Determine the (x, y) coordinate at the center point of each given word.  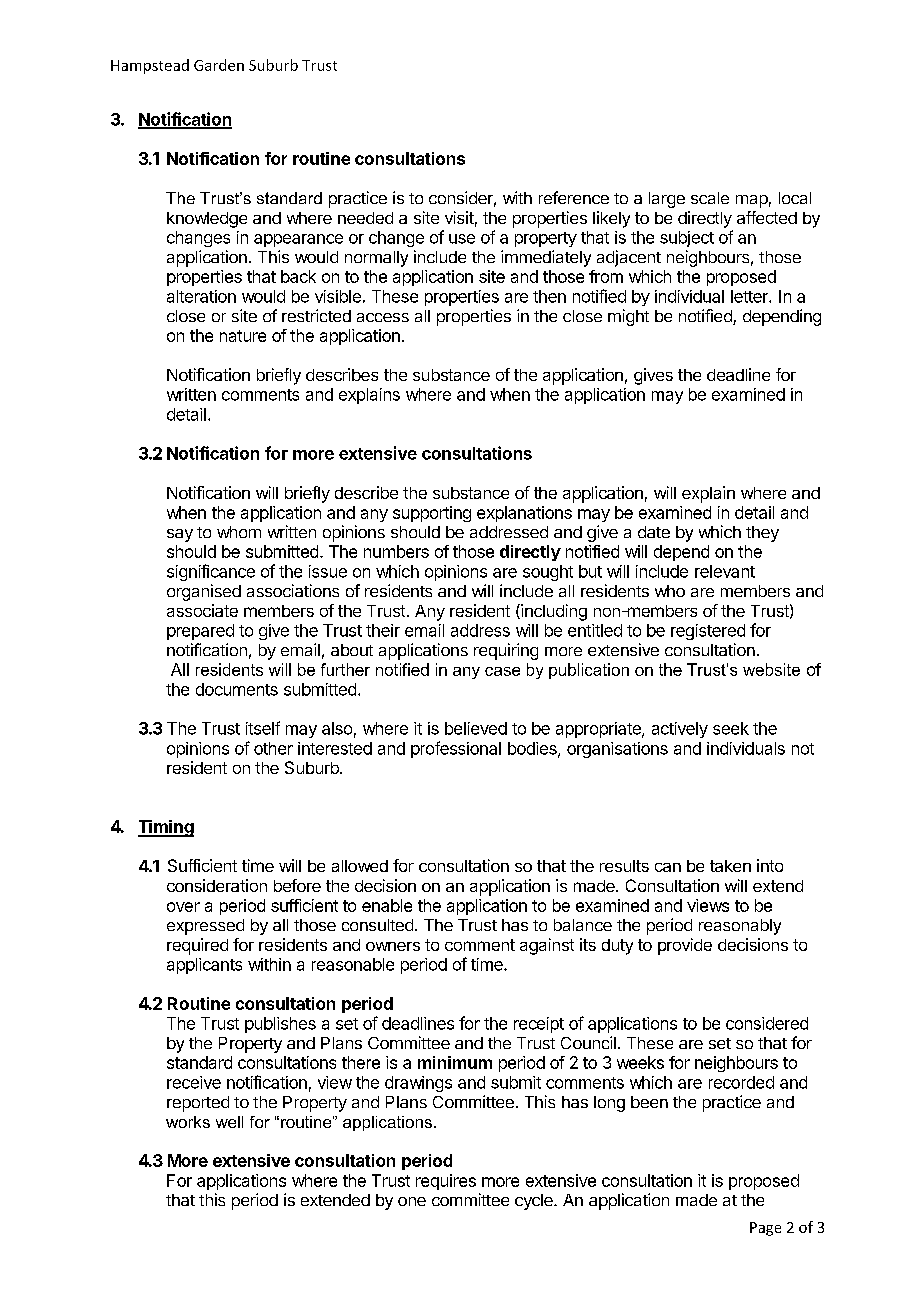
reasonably (740, 927)
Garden (219, 65)
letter (750, 296)
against (547, 946)
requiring (506, 651)
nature (243, 336)
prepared (200, 632)
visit (459, 217)
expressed (205, 927)
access (383, 317)
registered (708, 632)
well (229, 1122)
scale (710, 198)
